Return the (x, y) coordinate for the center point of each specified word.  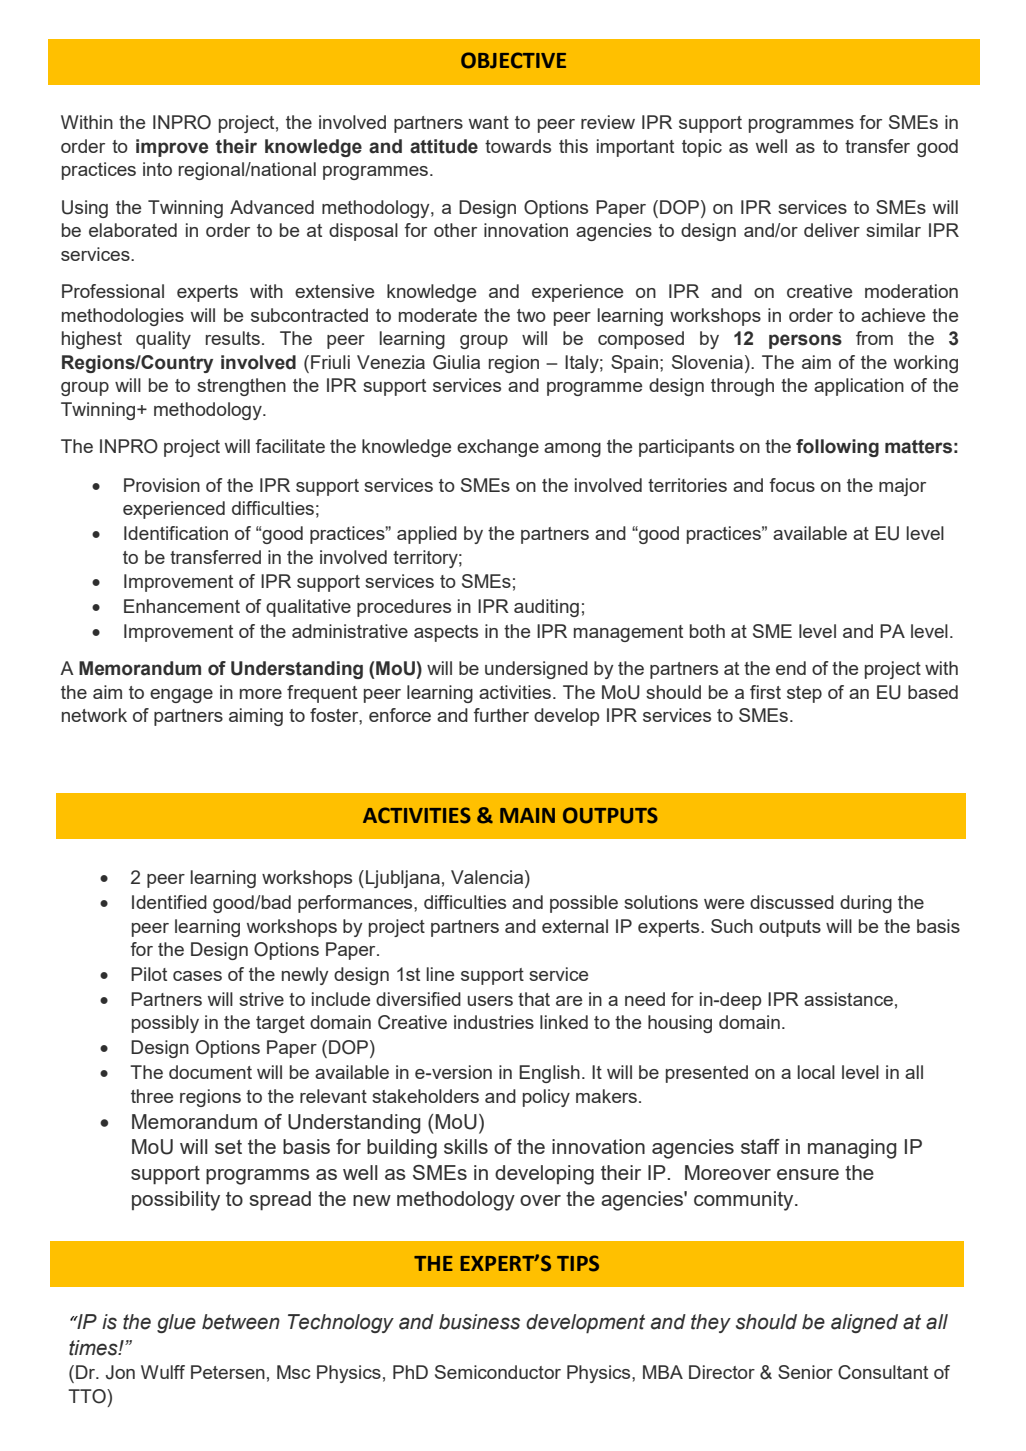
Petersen (228, 1372)
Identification (176, 533)
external (575, 926)
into (157, 169)
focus (792, 485)
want (489, 122)
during (866, 904)
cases (197, 976)
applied (427, 535)
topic (702, 148)
